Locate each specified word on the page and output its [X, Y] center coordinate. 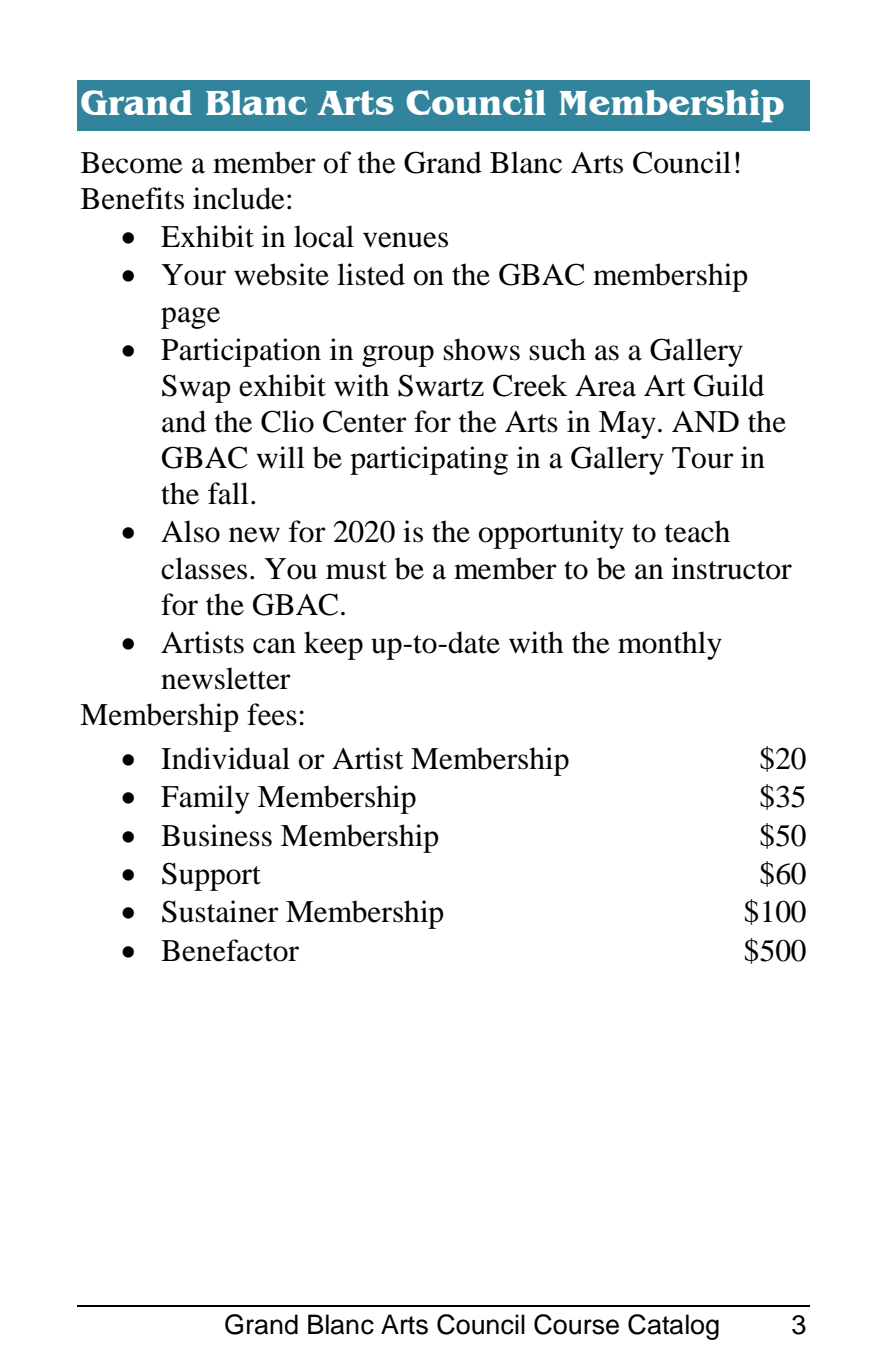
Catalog [673, 1327]
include [239, 198]
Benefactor [230, 950]
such [558, 349]
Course [576, 1324]
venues [405, 240]
